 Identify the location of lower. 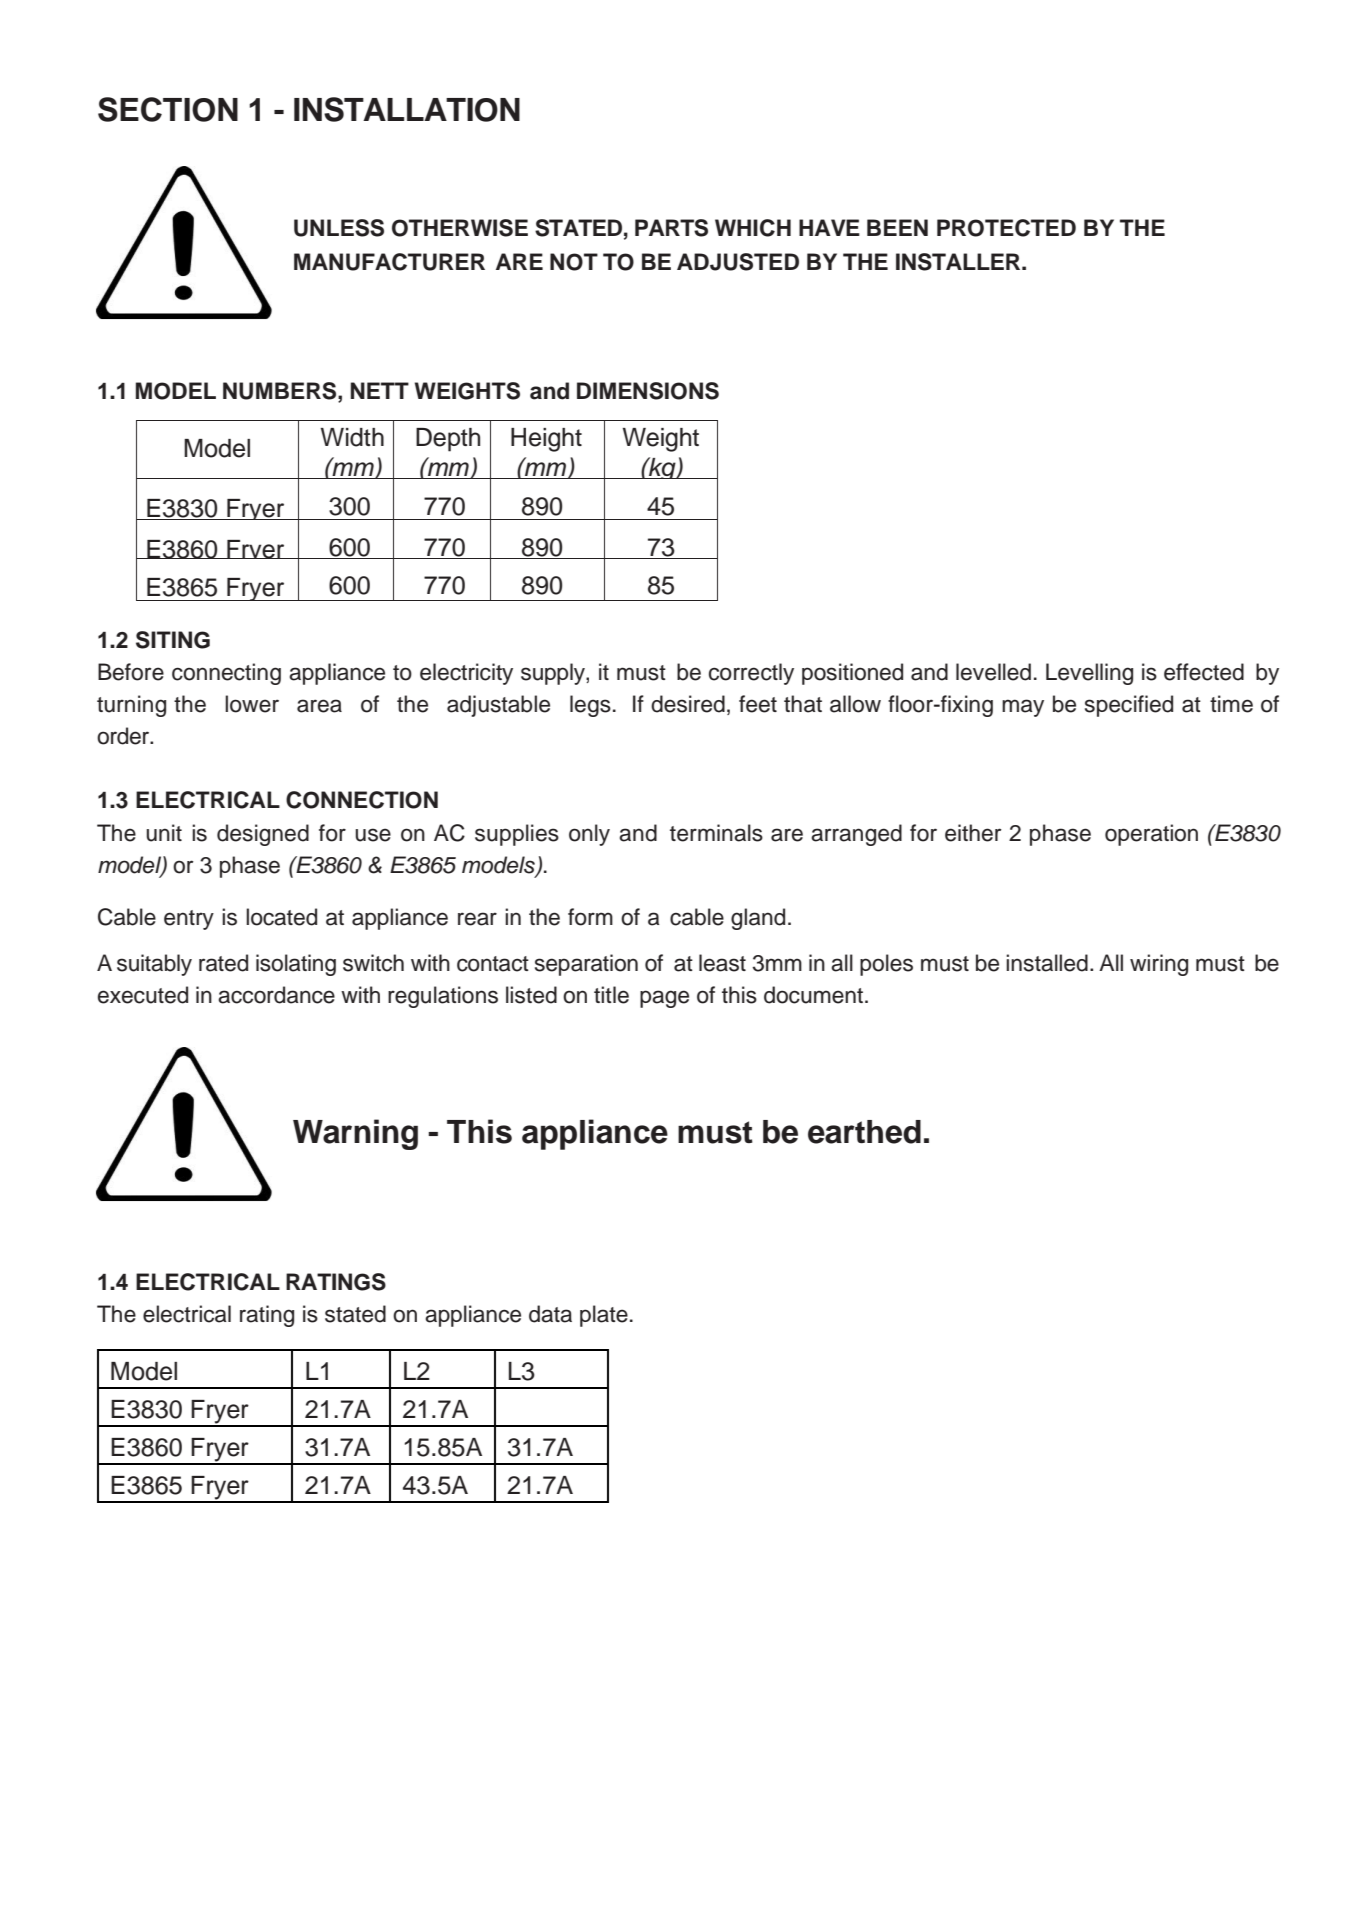
(252, 704).
